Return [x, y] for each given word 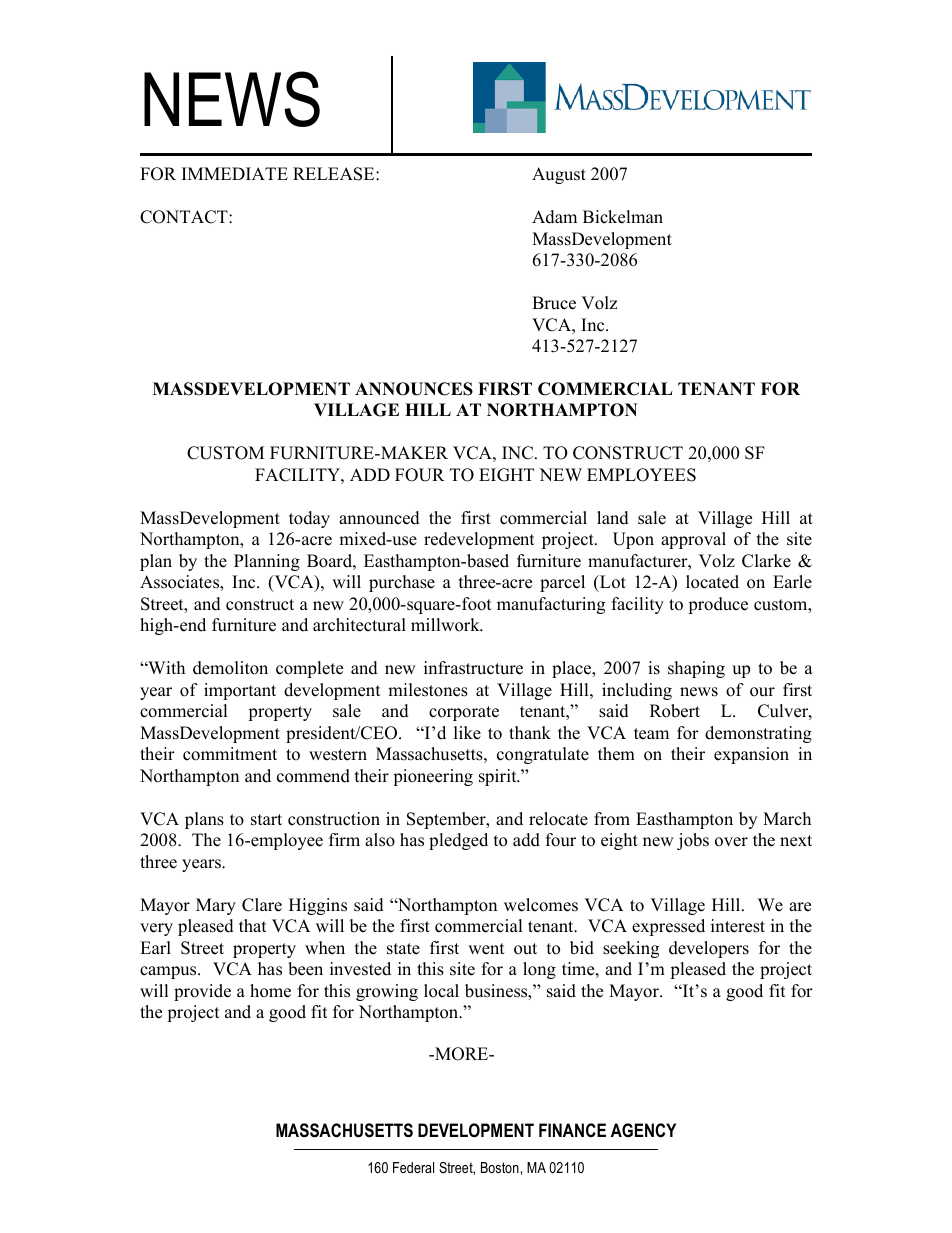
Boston [500, 1167]
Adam [554, 217]
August [559, 175]
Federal [413, 1167]
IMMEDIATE [235, 173]
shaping [696, 669]
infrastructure [473, 668]
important [240, 691]
